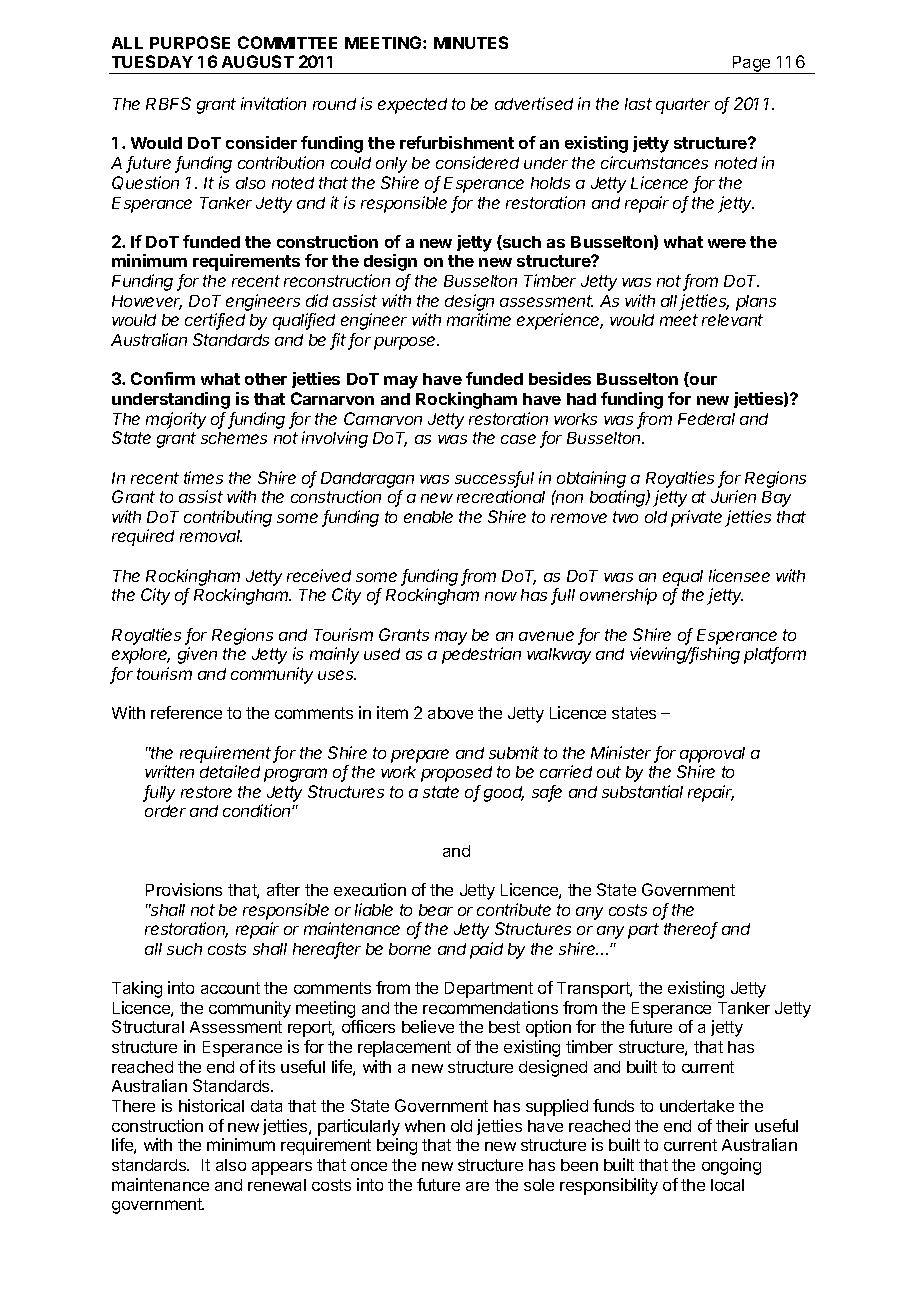 This image has height=1307, width=924. What do you see at coordinates (211, 1105) in the image?
I see `historical` at bounding box center [211, 1105].
